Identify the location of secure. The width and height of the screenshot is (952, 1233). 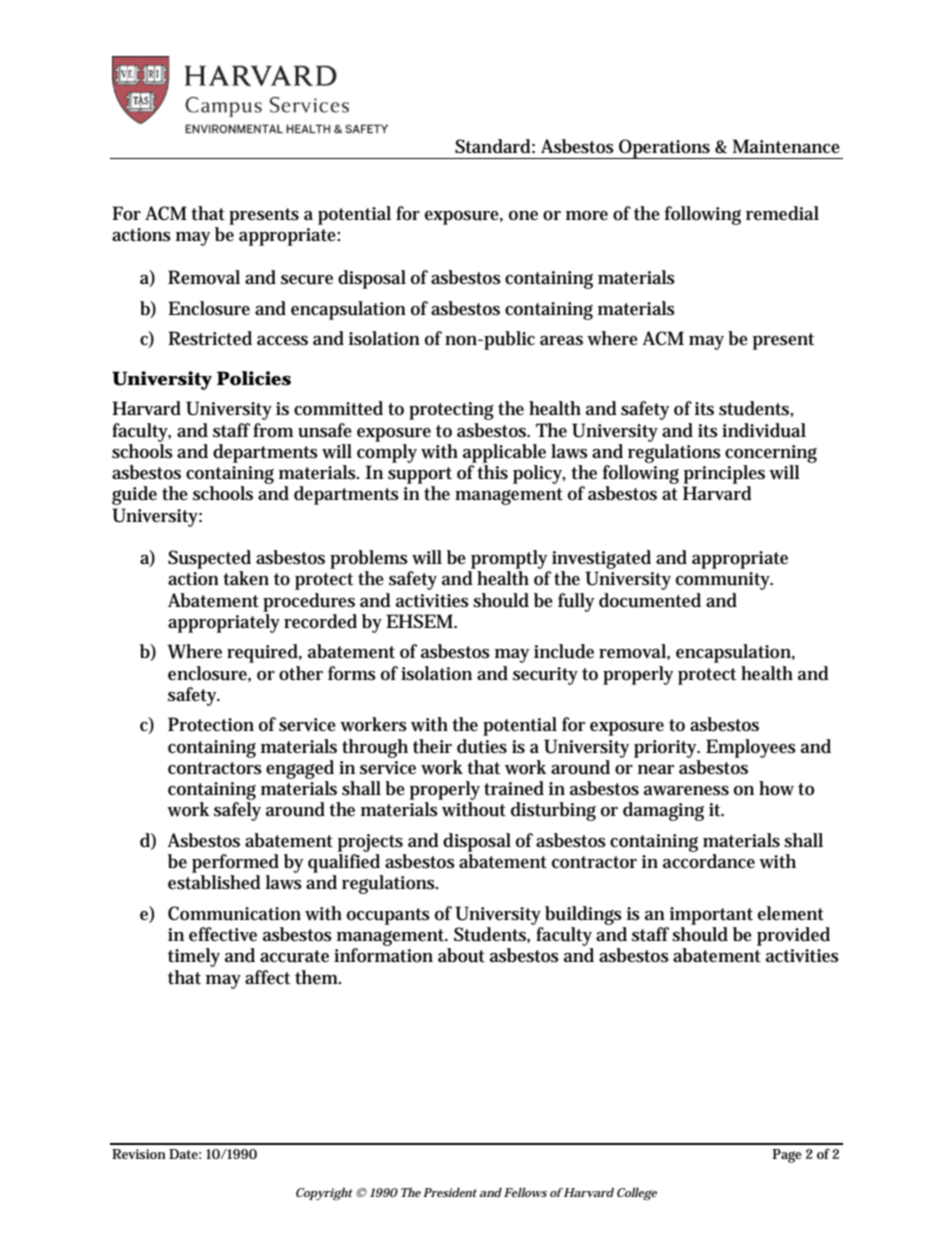
(307, 280).
